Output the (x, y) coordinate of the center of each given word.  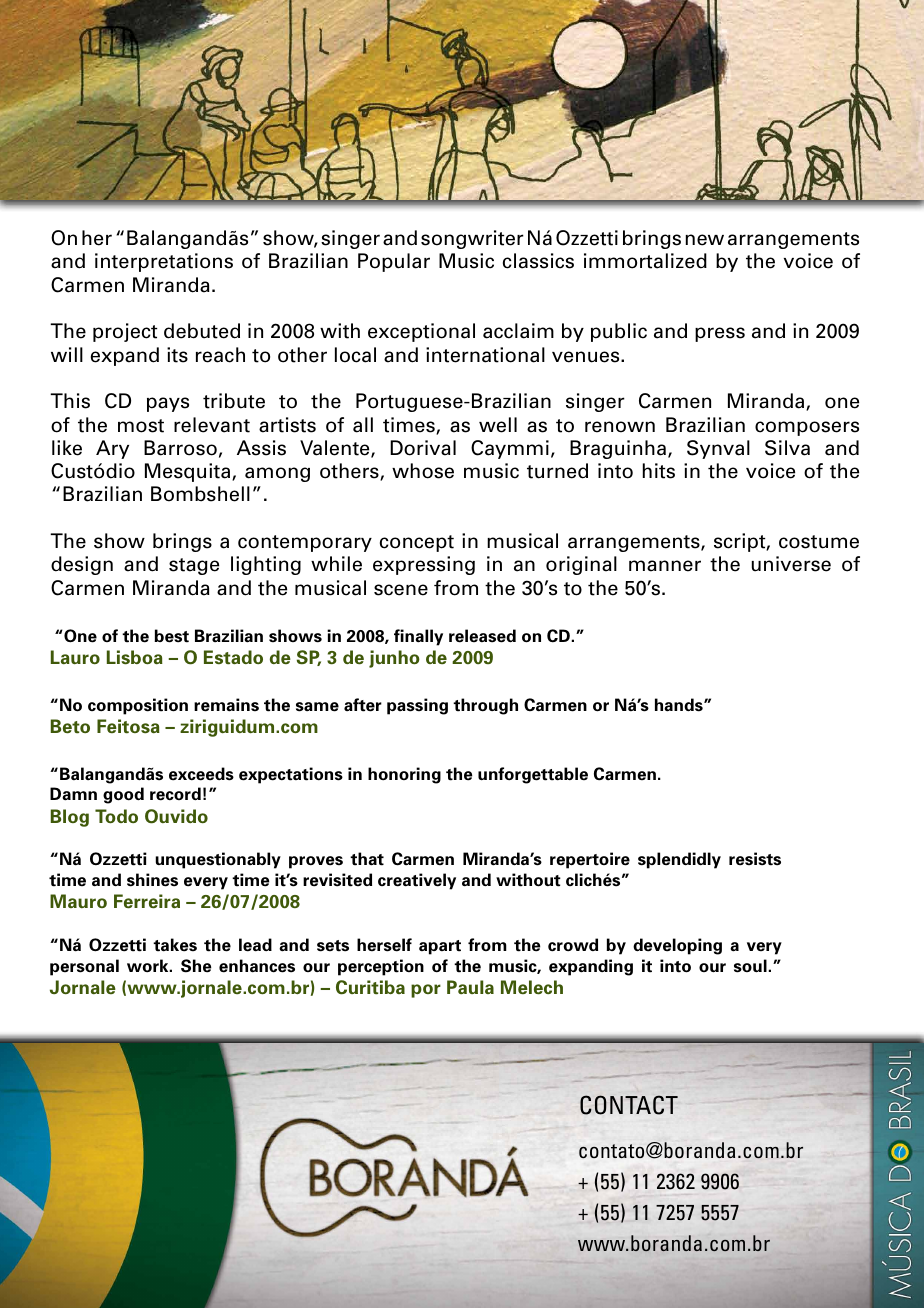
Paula (470, 987)
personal (84, 967)
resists (755, 859)
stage (194, 566)
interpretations (164, 262)
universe (791, 564)
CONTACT (629, 1105)
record (175, 794)
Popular (394, 262)
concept (417, 543)
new (705, 240)
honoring (404, 775)
